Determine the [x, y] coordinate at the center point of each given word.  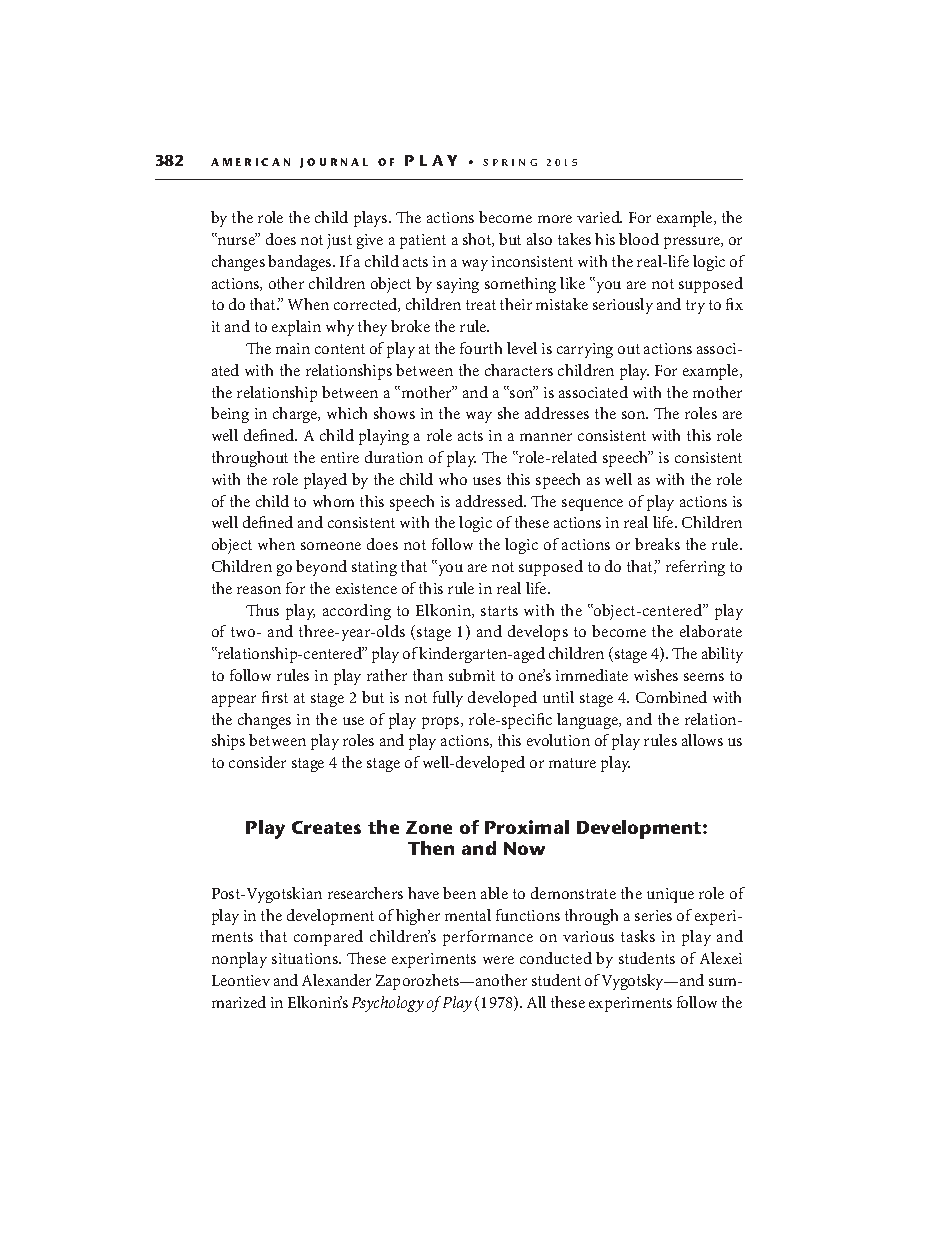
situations [306, 958]
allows [702, 740]
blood [639, 239]
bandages [301, 263]
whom [333, 501]
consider [257, 762]
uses [487, 481]
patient [423, 241]
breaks [657, 544]
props [442, 723]
